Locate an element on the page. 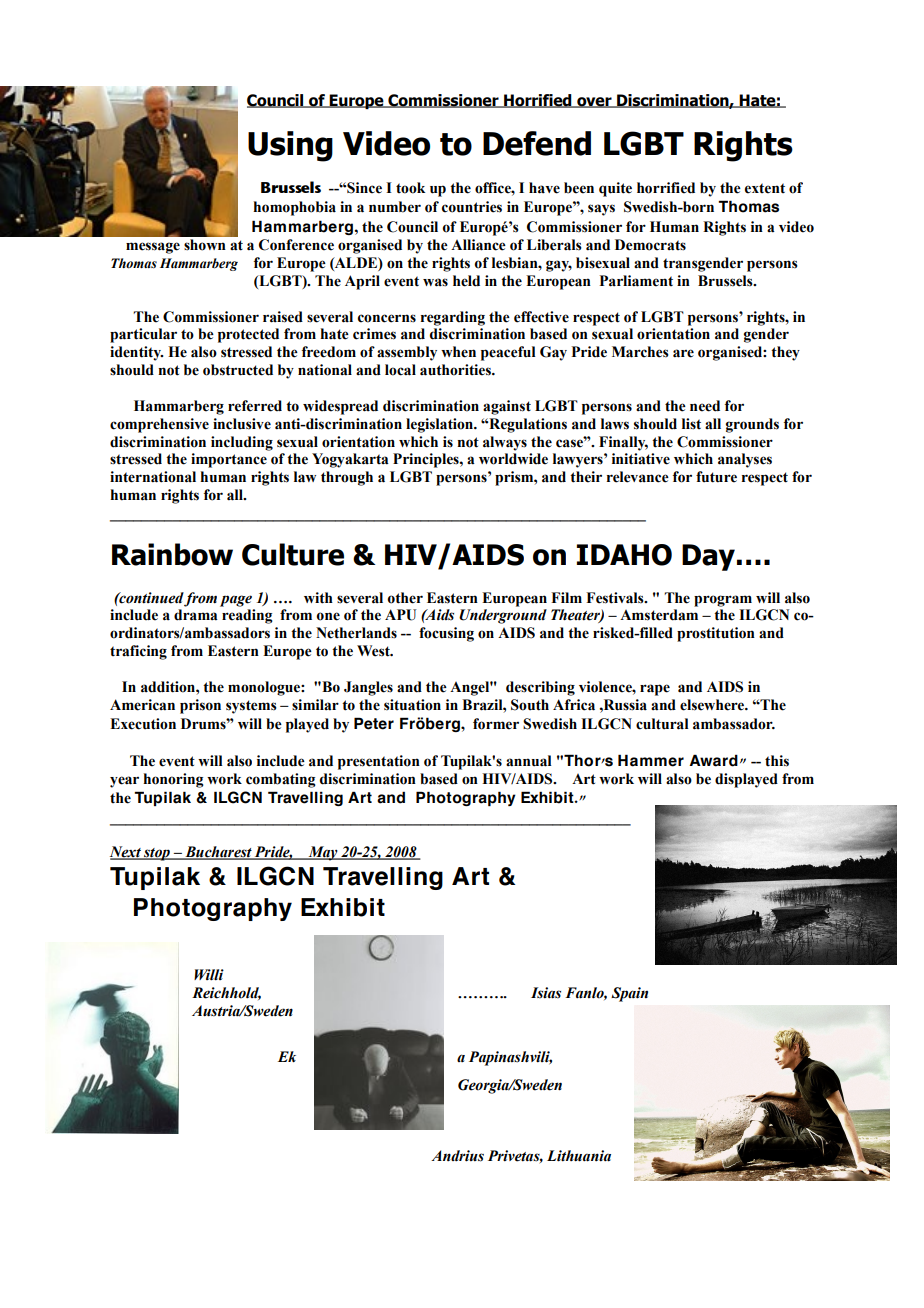  Bucharest is located at coordinates (218, 853).
